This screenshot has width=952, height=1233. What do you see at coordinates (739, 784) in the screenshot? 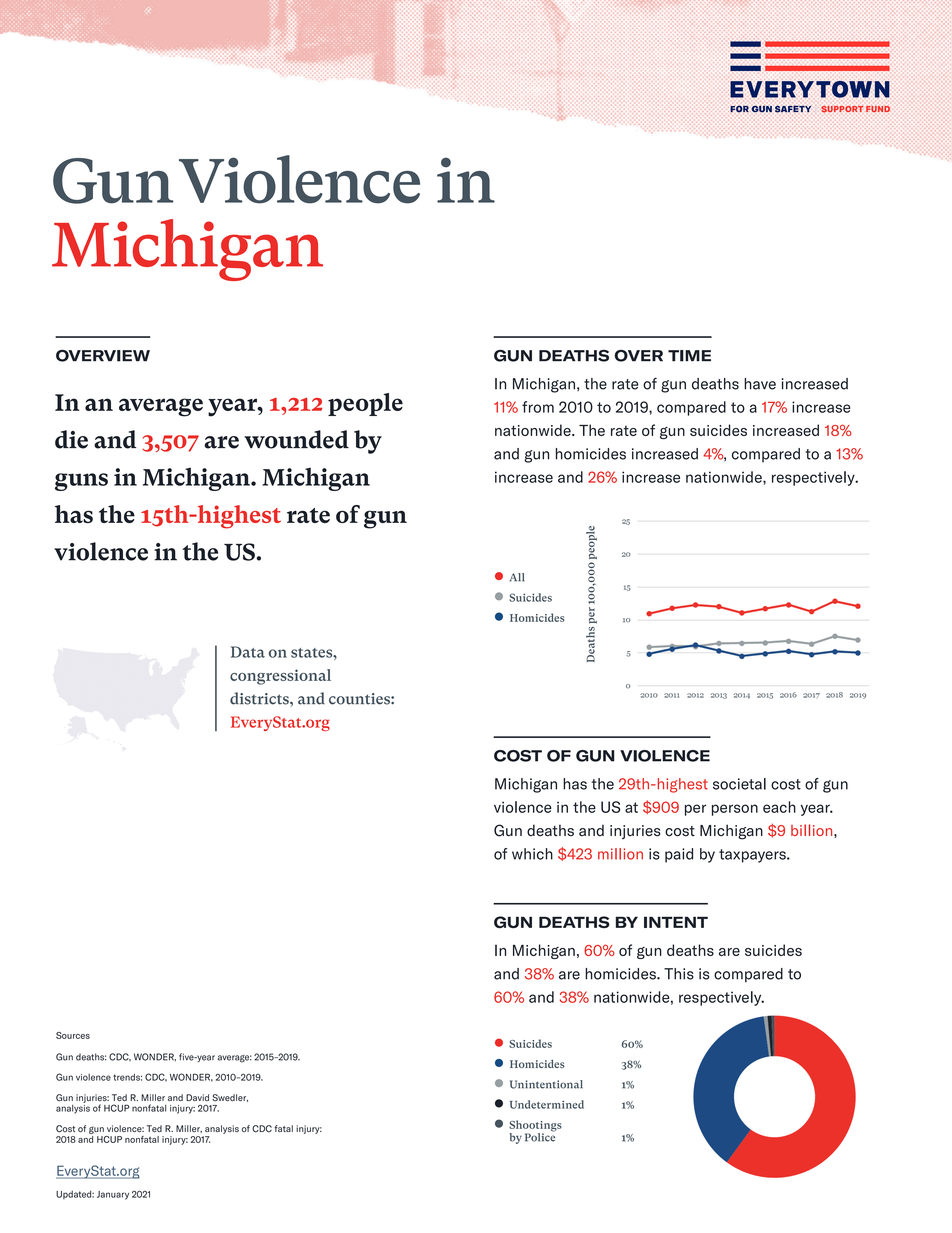
I see `societal` at bounding box center [739, 784].
